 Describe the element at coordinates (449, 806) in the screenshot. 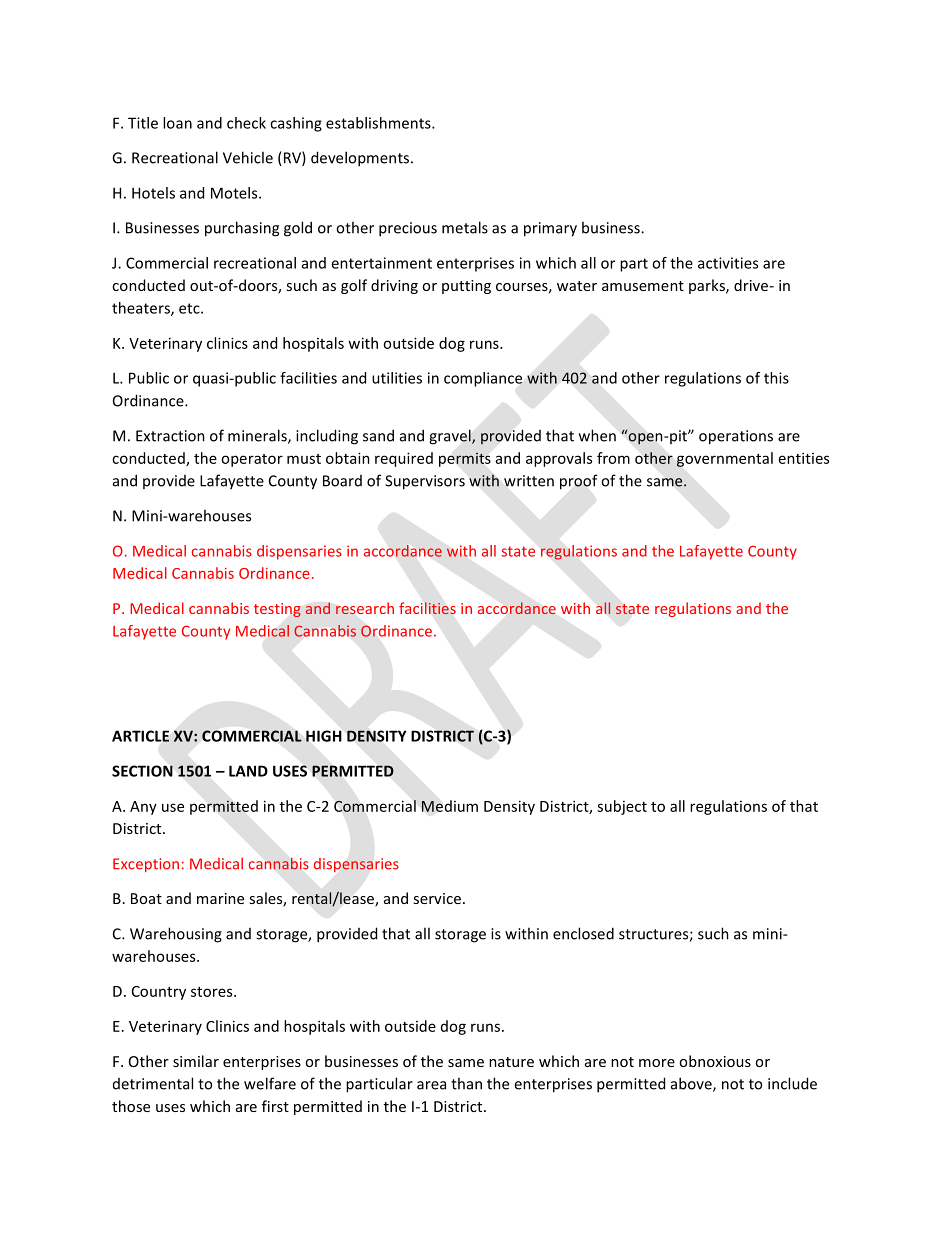

I see `Medium` at that location.
